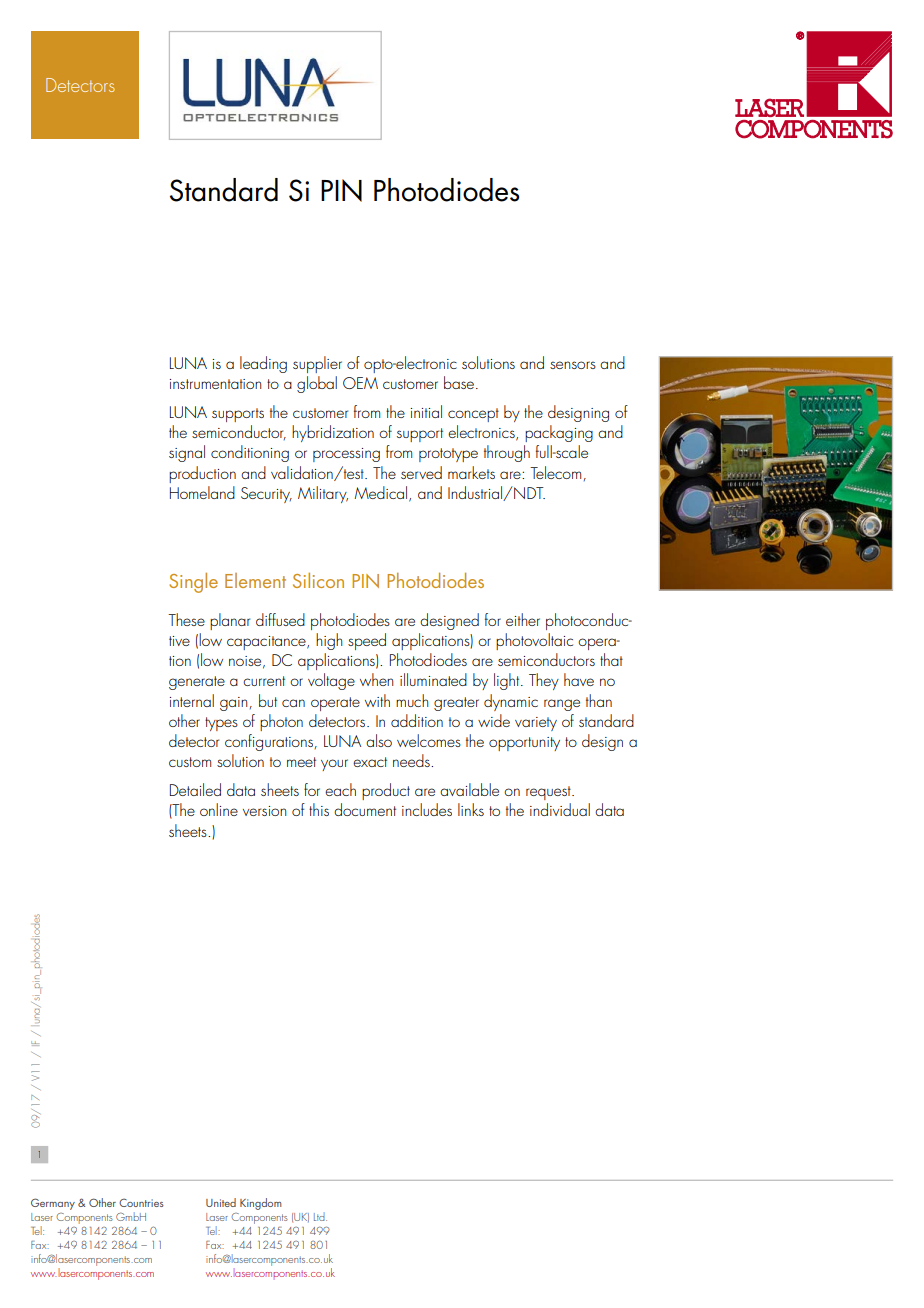  I want to click on individual, so click(560, 809).
